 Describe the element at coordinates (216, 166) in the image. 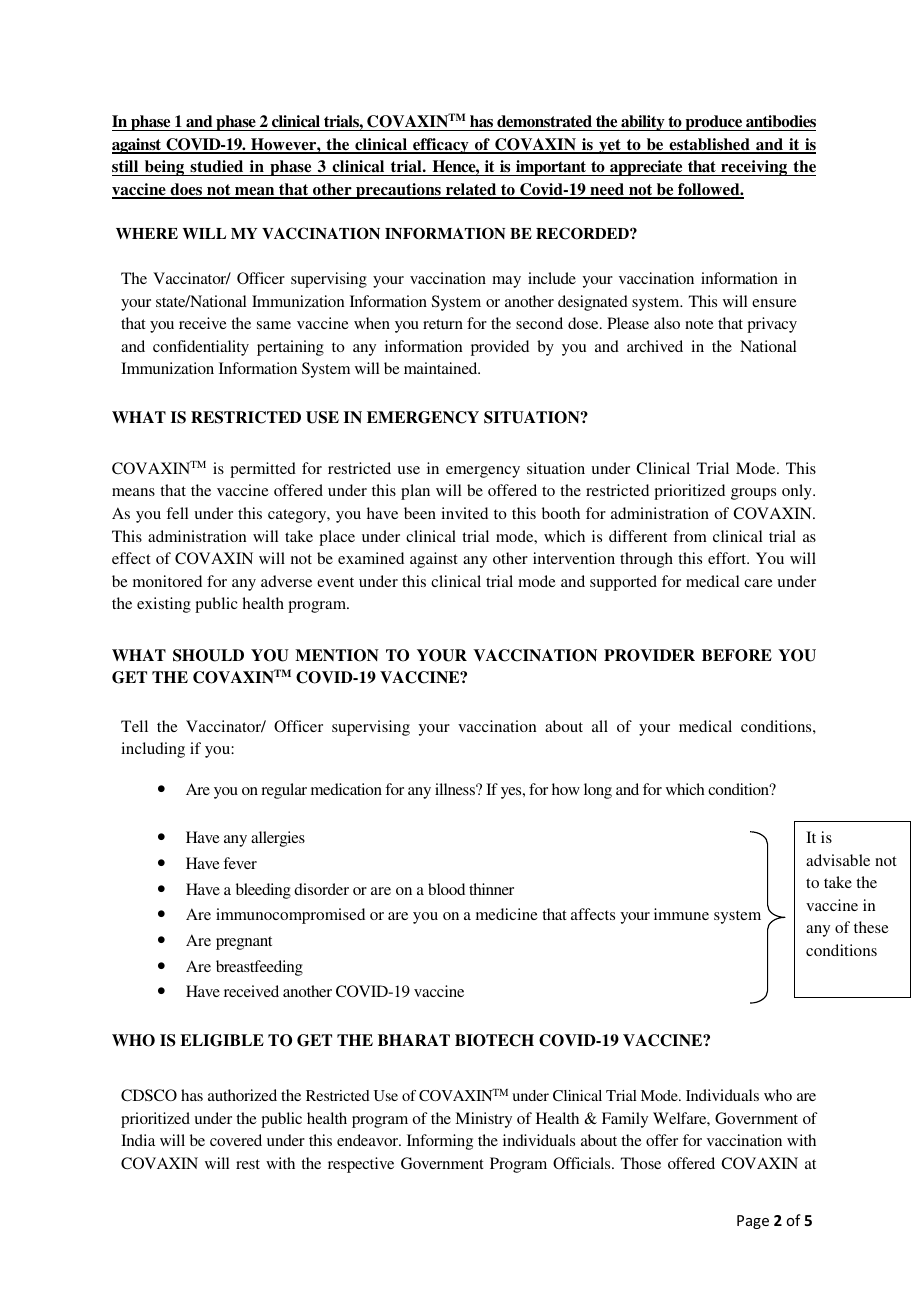

I see `studied` at that location.
